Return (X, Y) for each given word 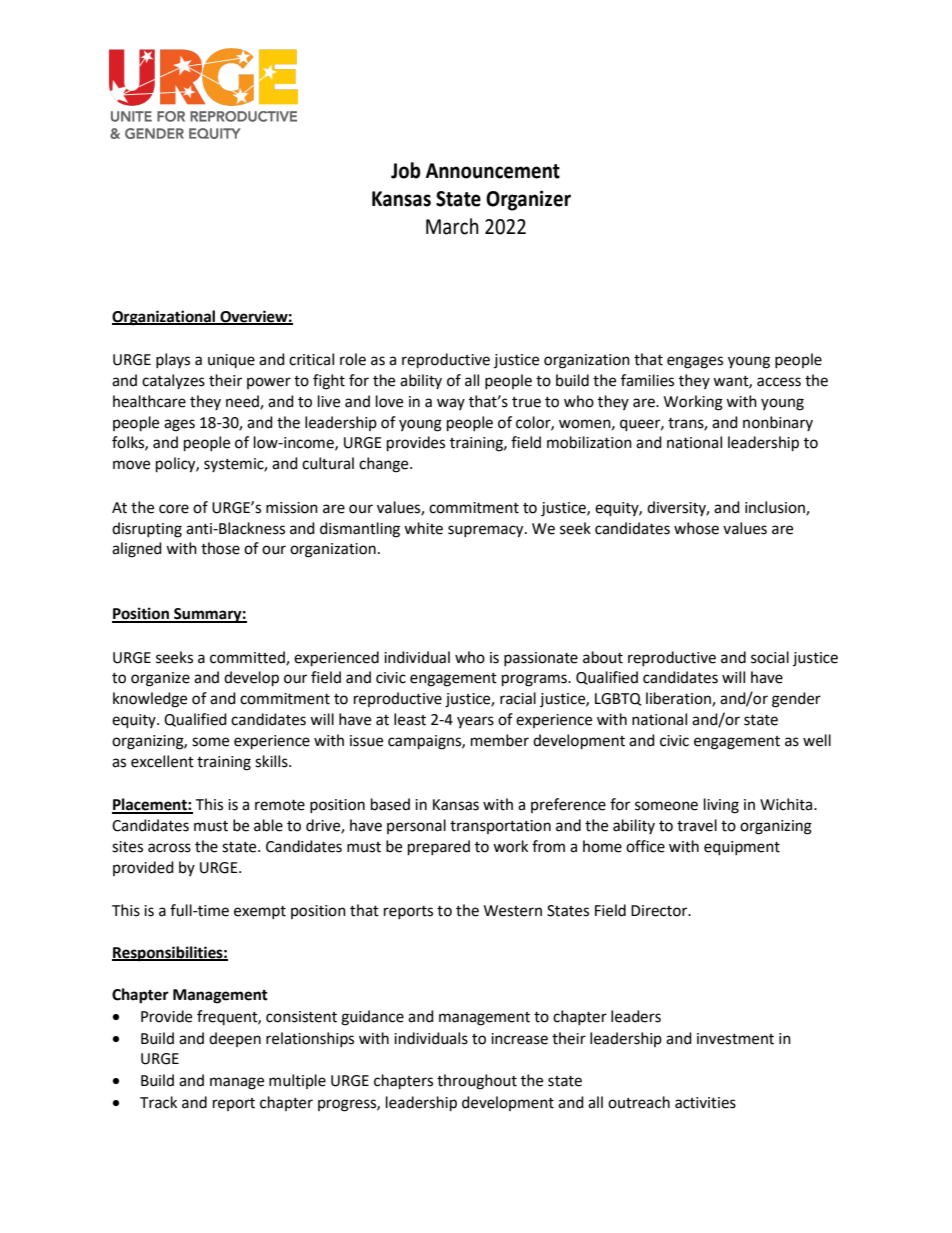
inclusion (776, 508)
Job (406, 170)
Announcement (493, 171)
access (779, 382)
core (174, 509)
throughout (477, 1082)
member (500, 740)
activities (705, 1103)
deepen (235, 1039)
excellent (162, 761)
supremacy (487, 531)
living (721, 806)
